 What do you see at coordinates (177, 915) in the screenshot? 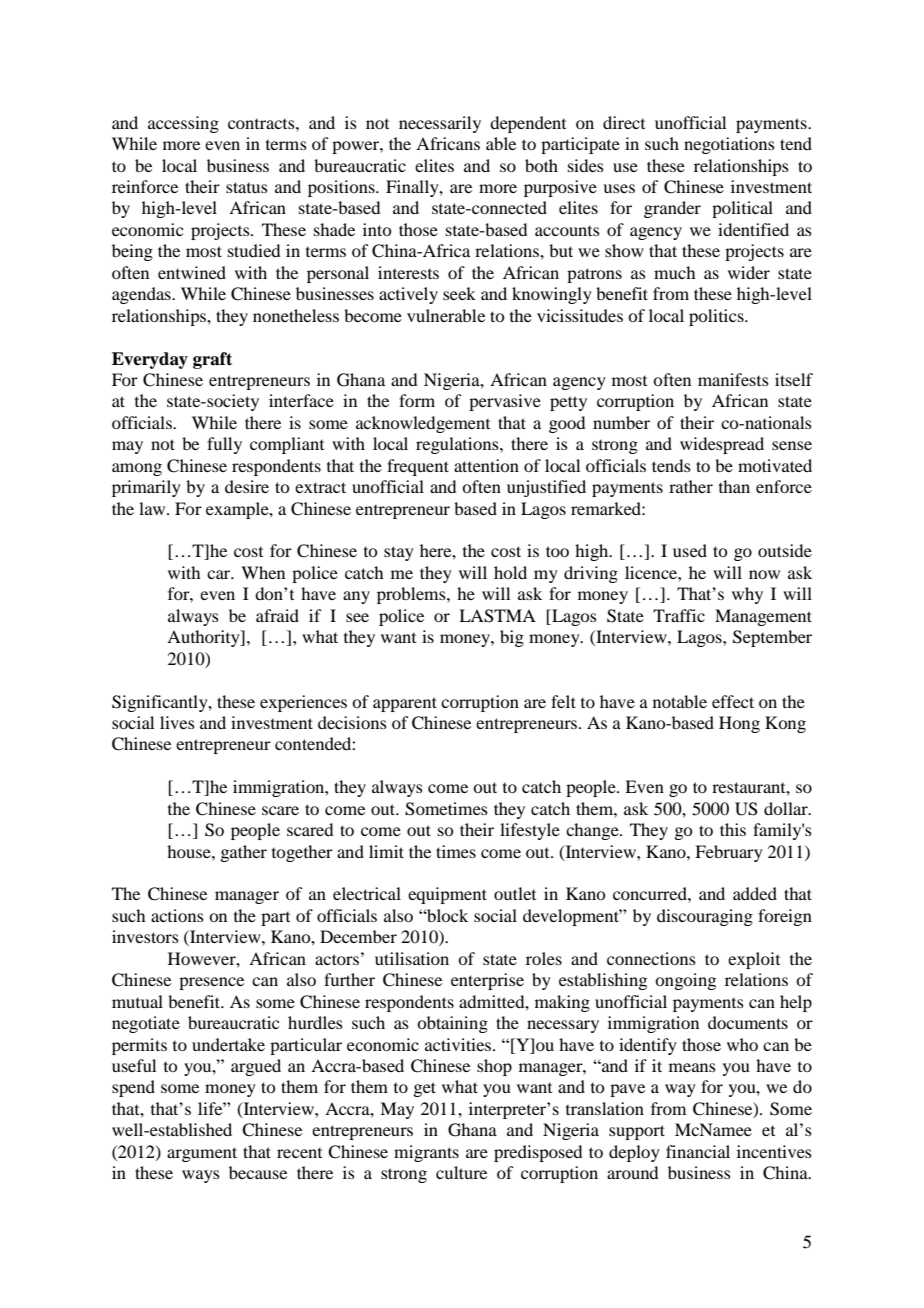
I see `actions` at bounding box center [177, 915].
